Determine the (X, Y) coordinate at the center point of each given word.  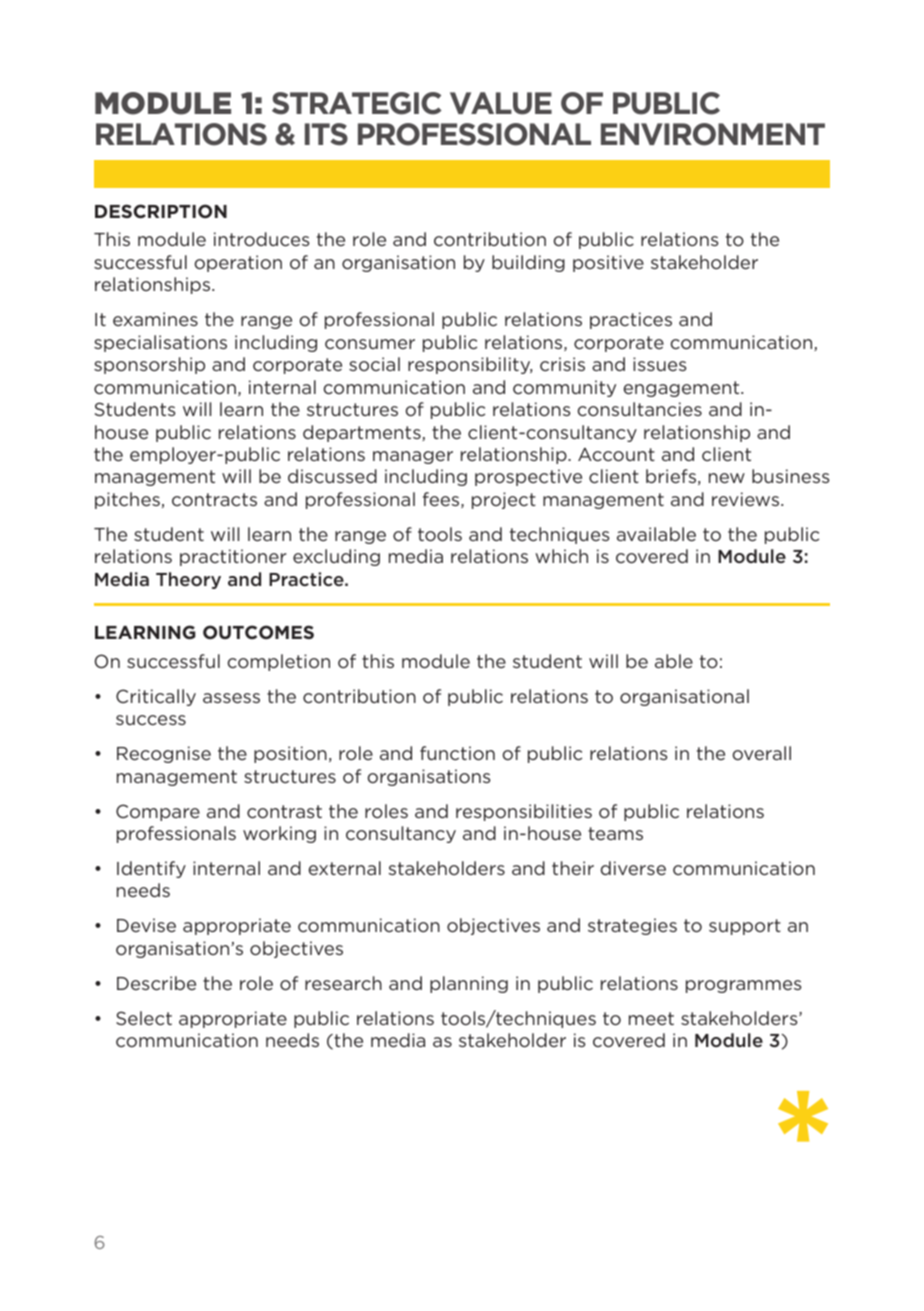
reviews (745, 499)
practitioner (233, 557)
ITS (326, 134)
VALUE (501, 103)
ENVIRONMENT (713, 134)
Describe (156, 983)
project (504, 500)
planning (469, 984)
